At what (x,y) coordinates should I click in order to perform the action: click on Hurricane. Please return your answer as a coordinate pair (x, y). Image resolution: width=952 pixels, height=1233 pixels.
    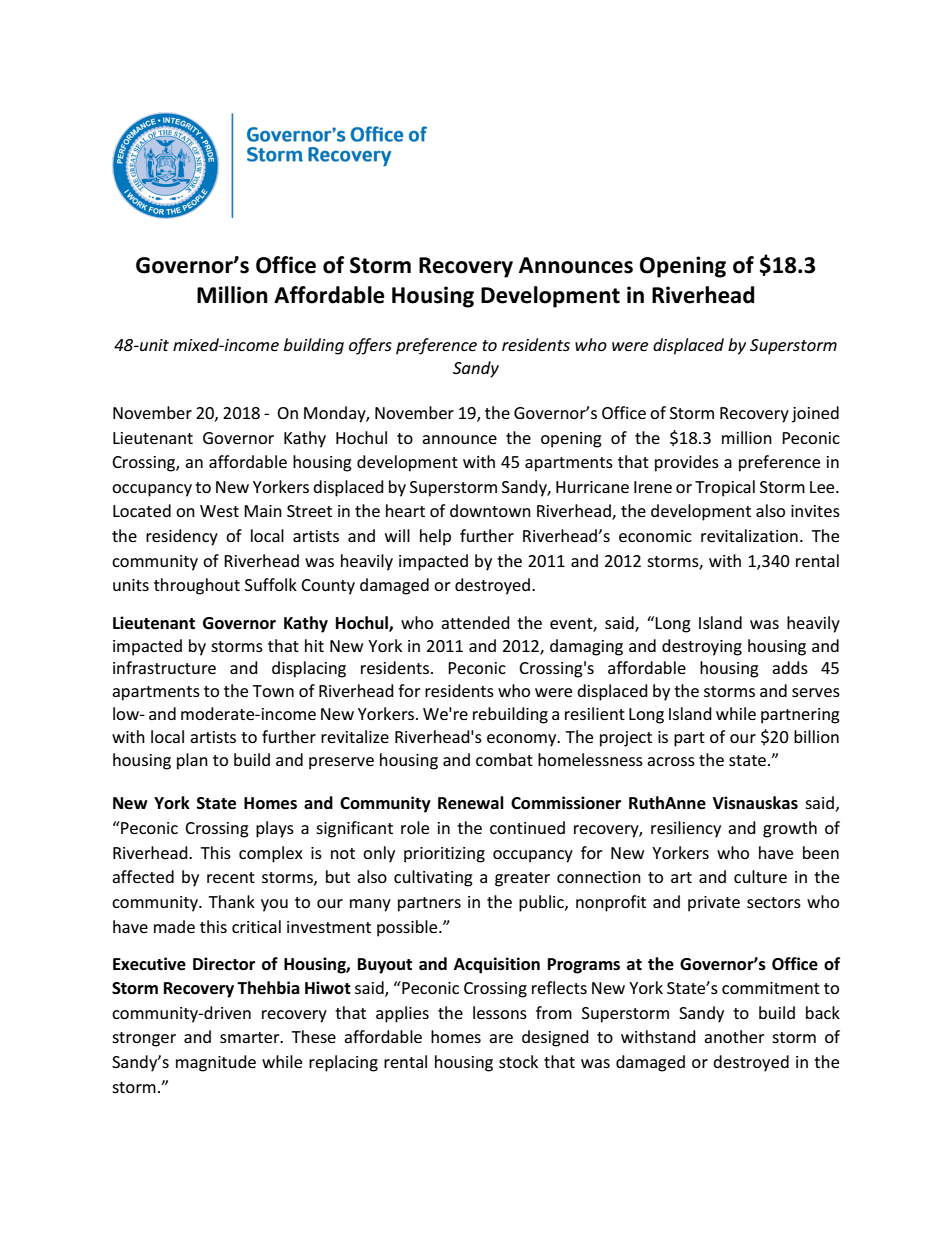
    Looking at the image, I should click on (592, 487).
